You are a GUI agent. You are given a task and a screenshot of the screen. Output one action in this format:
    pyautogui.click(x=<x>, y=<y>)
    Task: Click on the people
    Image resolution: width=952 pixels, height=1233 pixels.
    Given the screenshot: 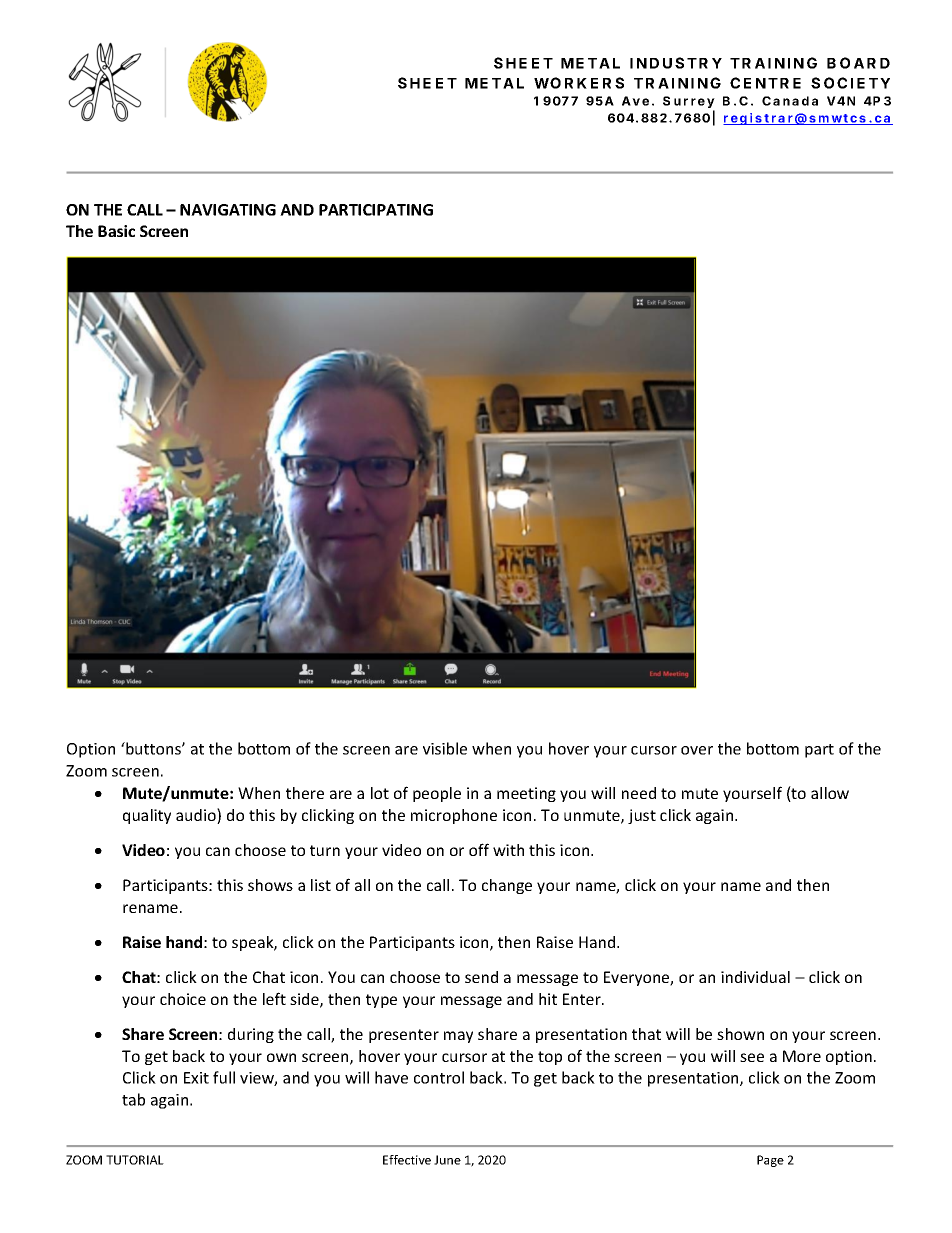 What is the action you would take?
    pyautogui.click(x=437, y=794)
